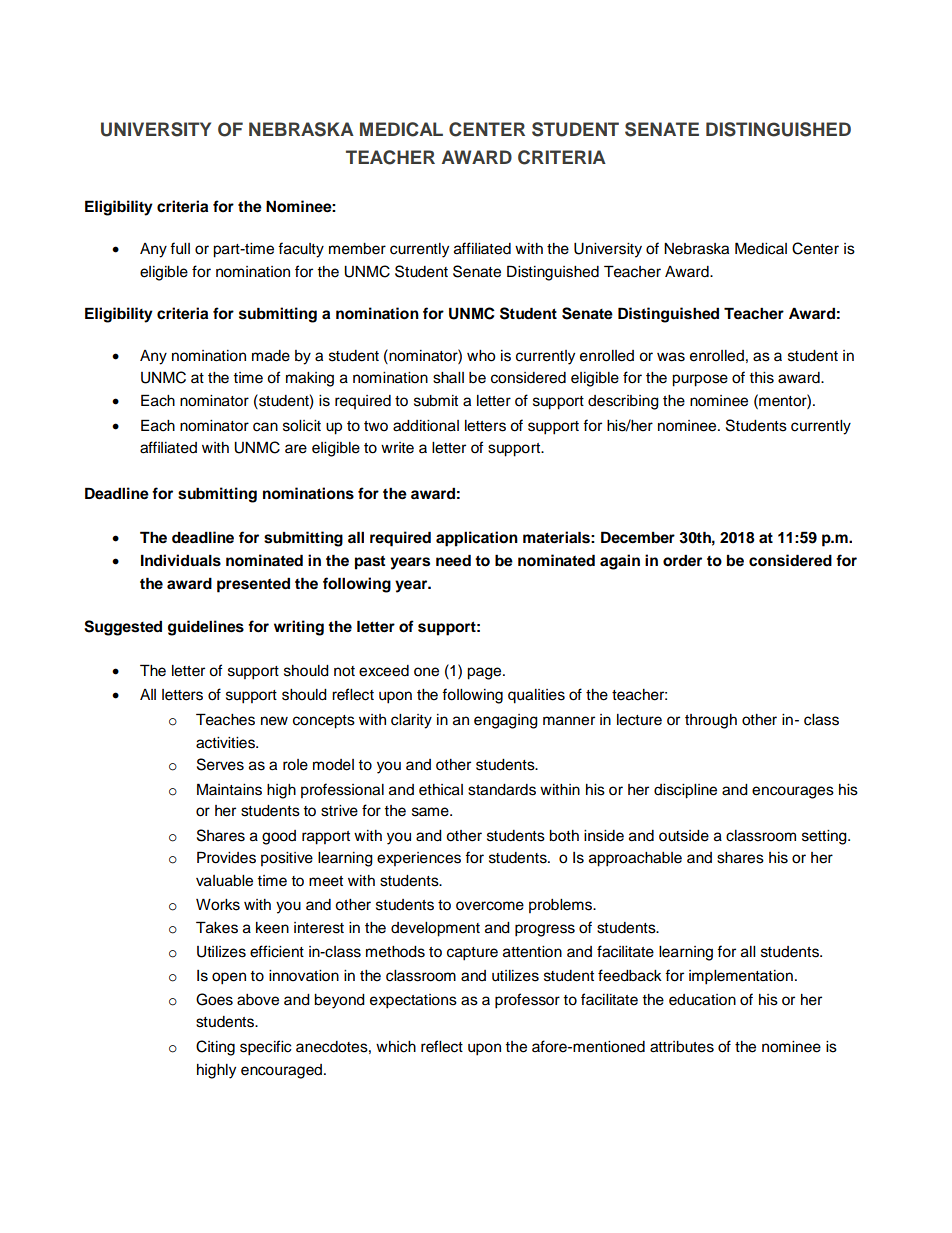  I want to click on standards, so click(502, 790).
